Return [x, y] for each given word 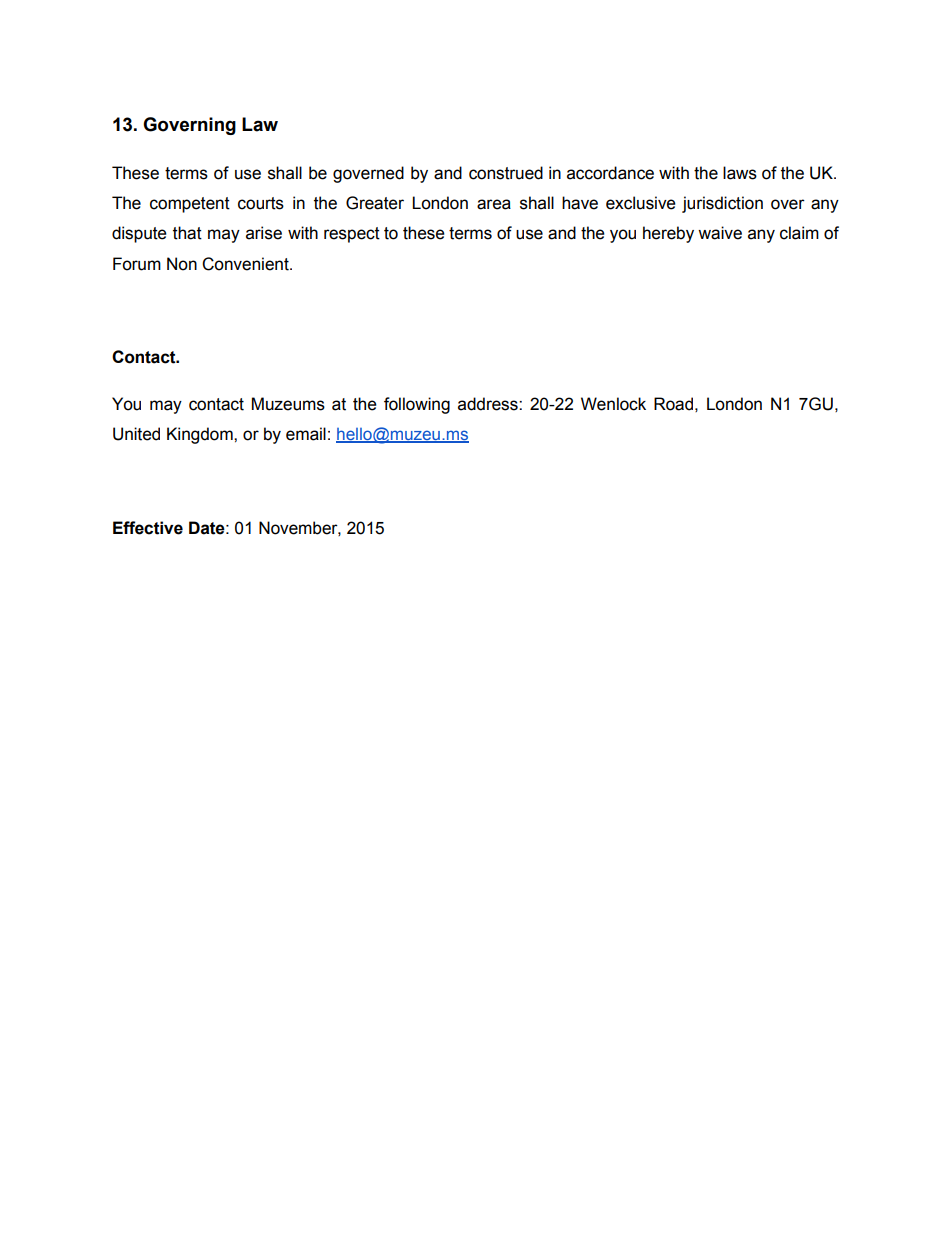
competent [190, 205]
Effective [148, 528]
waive [720, 233]
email [306, 434]
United [136, 434]
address [489, 404]
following [417, 405]
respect [352, 235]
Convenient [246, 264]
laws [740, 173]
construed [506, 173]
